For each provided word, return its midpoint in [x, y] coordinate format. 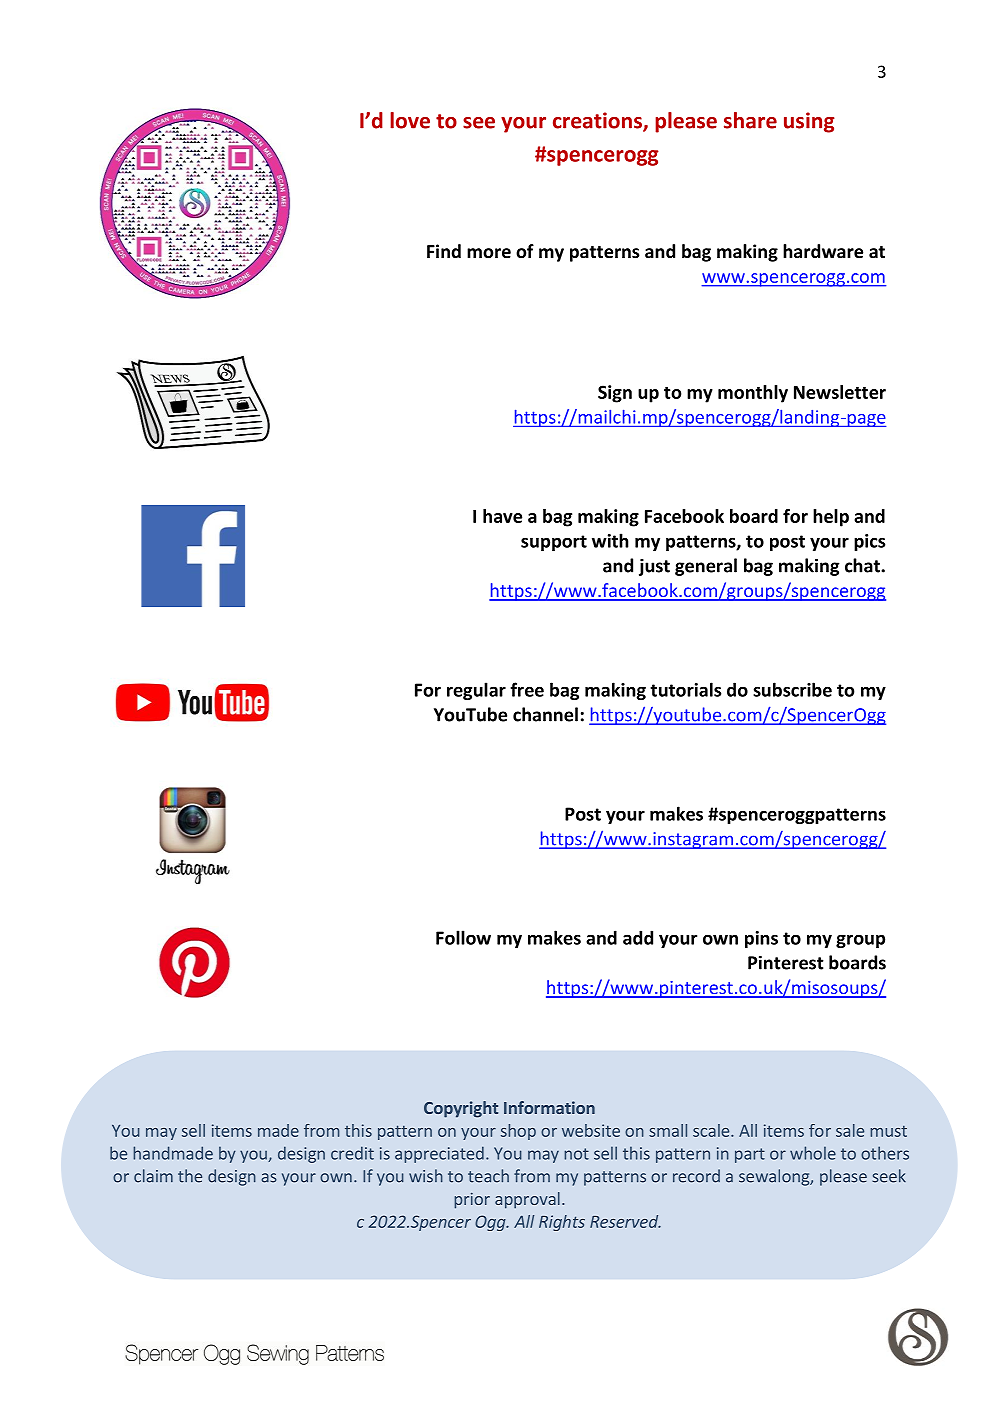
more [489, 253]
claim [153, 1176]
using [809, 122]
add [638, 937]
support [554, 543]
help [831, 518]
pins [761, 939]
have [502, 516]
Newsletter [840, 392]
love [410, 120]
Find [444, 251]
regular [476, 691]
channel [545, 714]
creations [598, 121]
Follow [463, 937]
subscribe [792, 689]
